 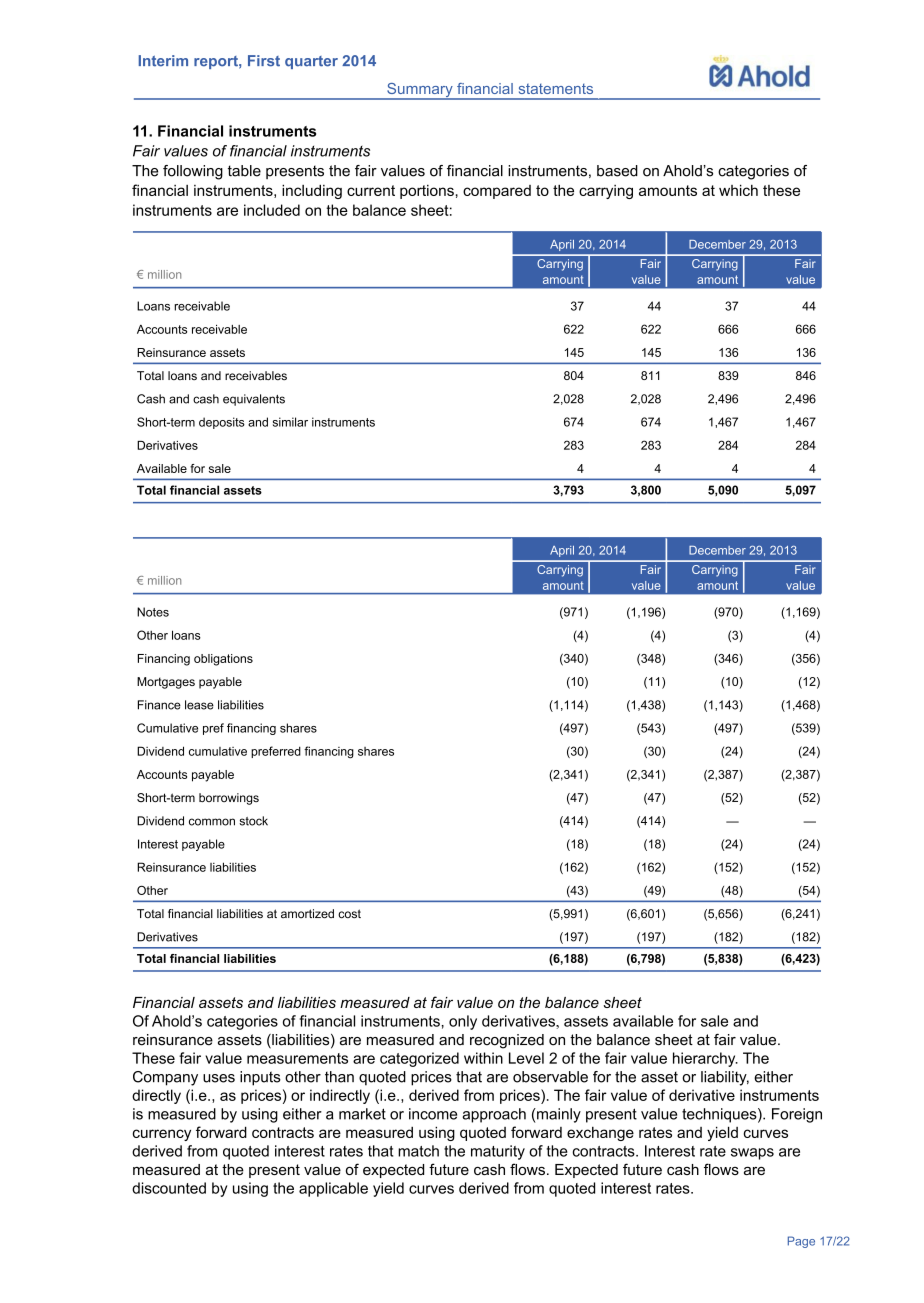 What do you see at coordinates (420, 91) in the page?
I see `Summary` at bounding box center [420, 91].
